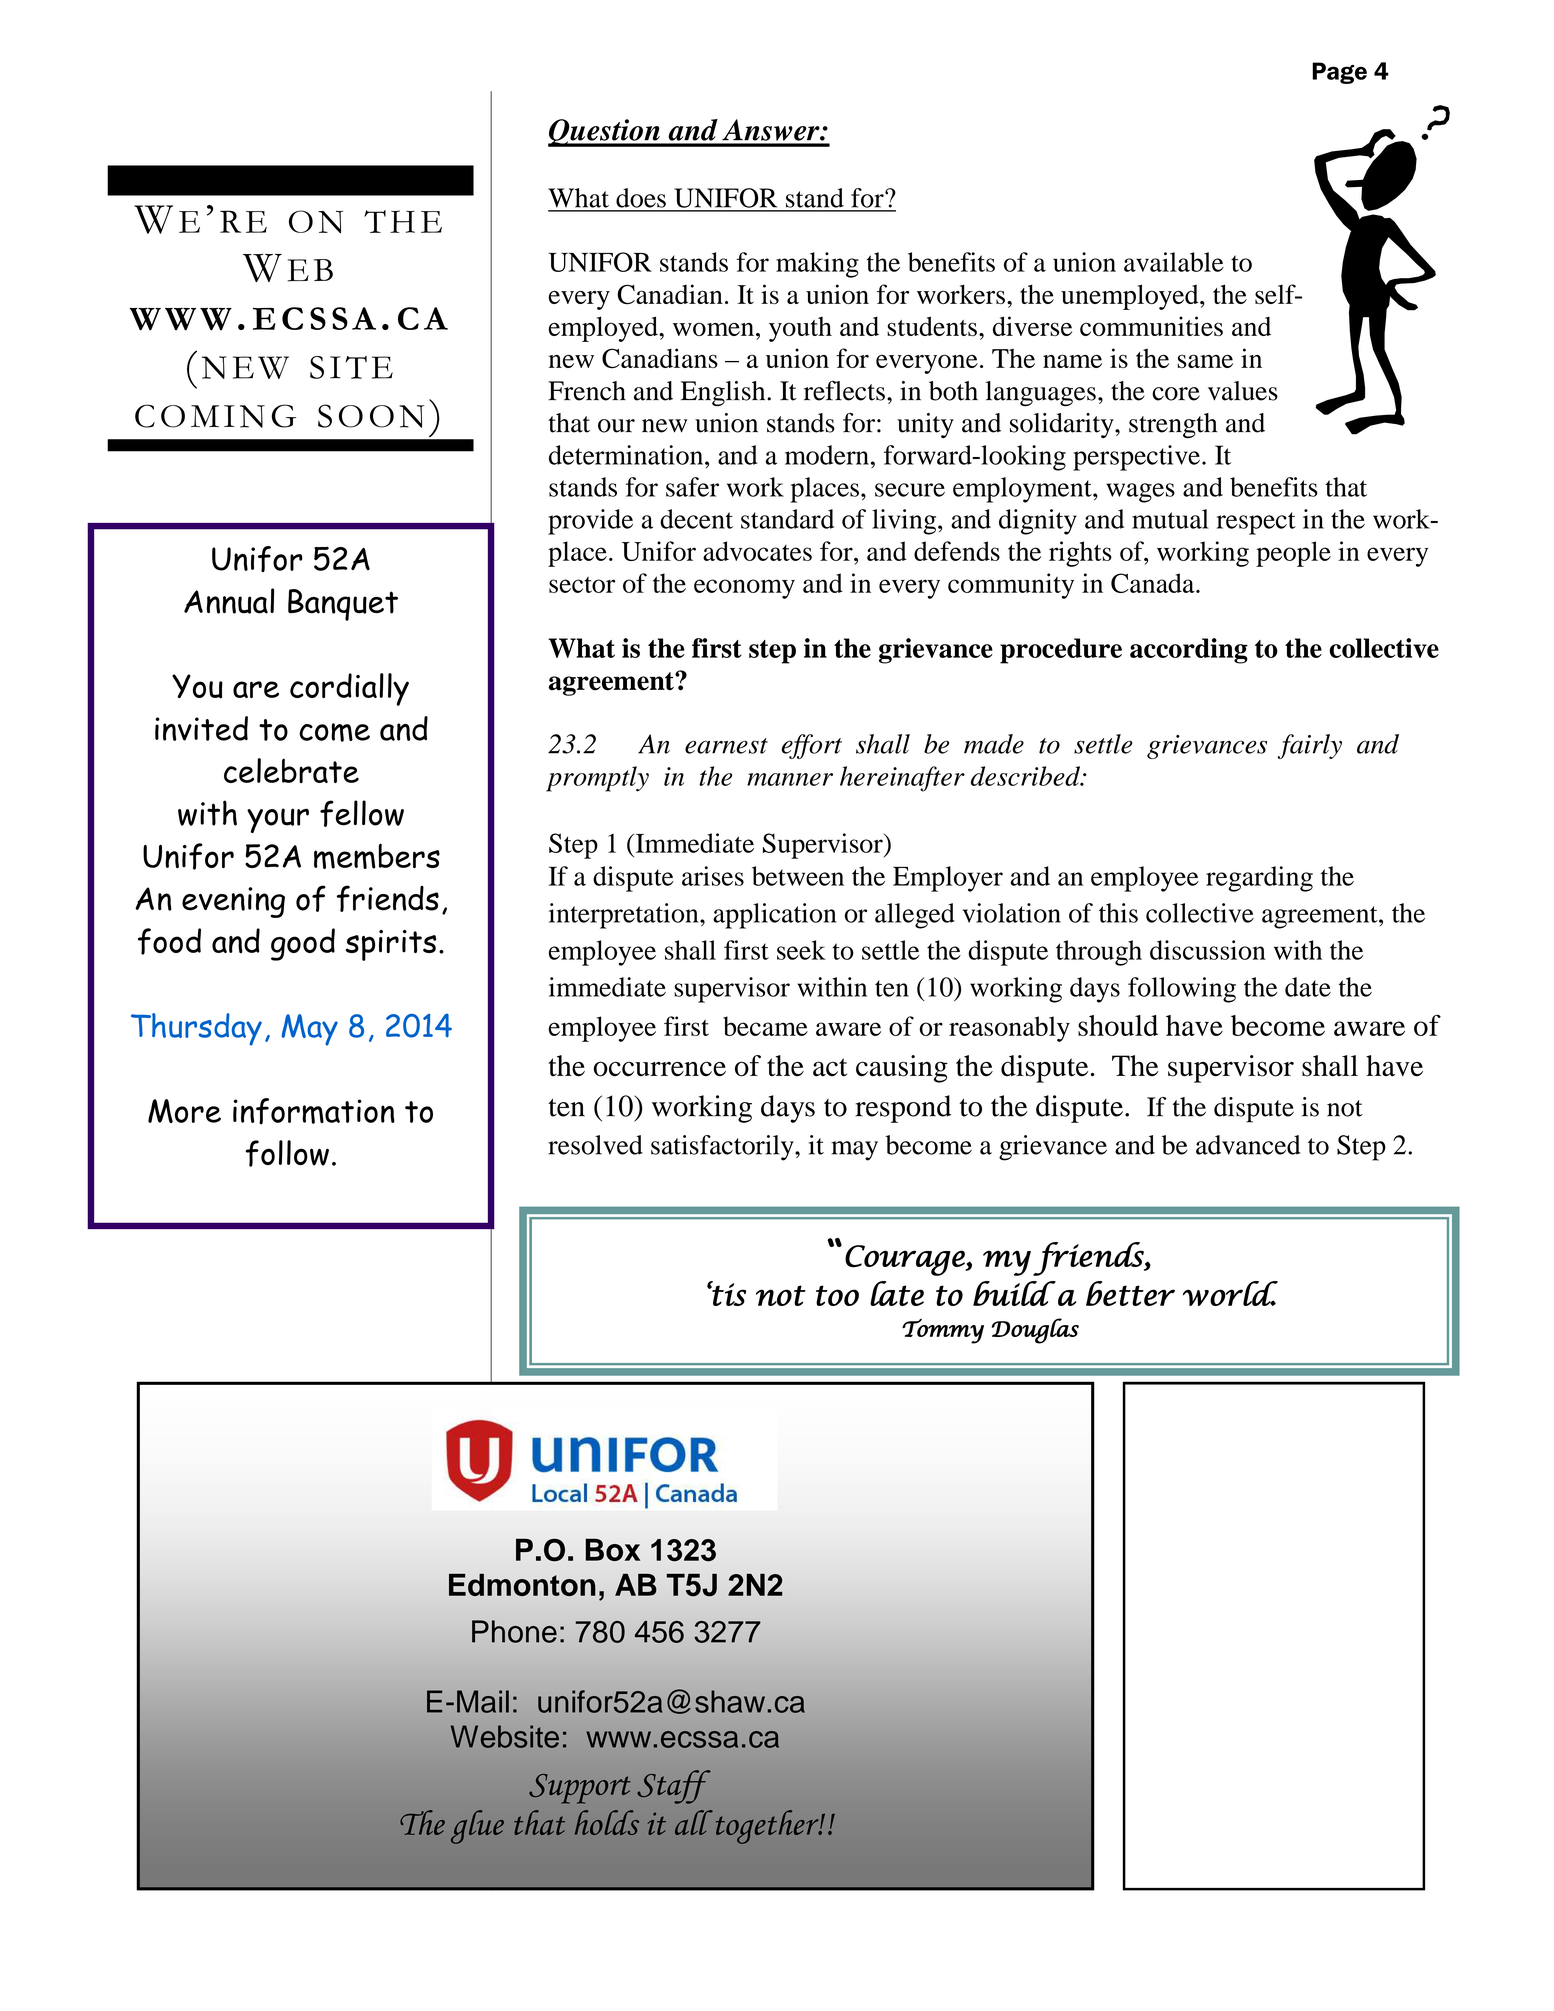  What do you see at coordinates (477, 1827) in the screenshot?
I see `glue` at bounding box center [477, 1827].
